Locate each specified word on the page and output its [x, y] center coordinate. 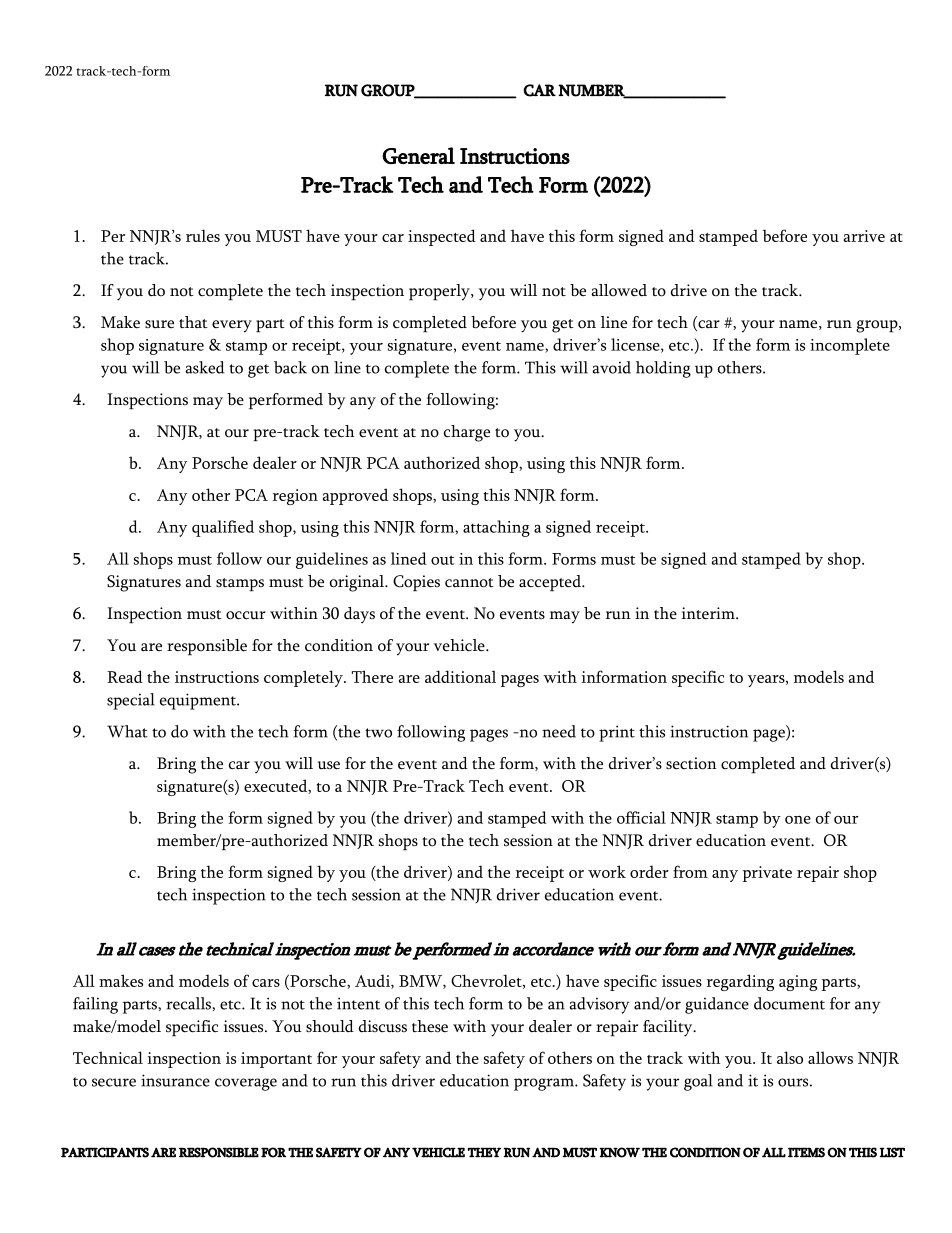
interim [709, 613]
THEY [484, 1152]
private [767, 874]
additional [460, 676]
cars [266, 983]
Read [125, 676]
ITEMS [806, 1152]
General [418, 155]
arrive [864, 236]
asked [204, 367]
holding [663, 369]
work [607, 871]
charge [467, 433]
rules [203, 235]
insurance [175, 1080]
